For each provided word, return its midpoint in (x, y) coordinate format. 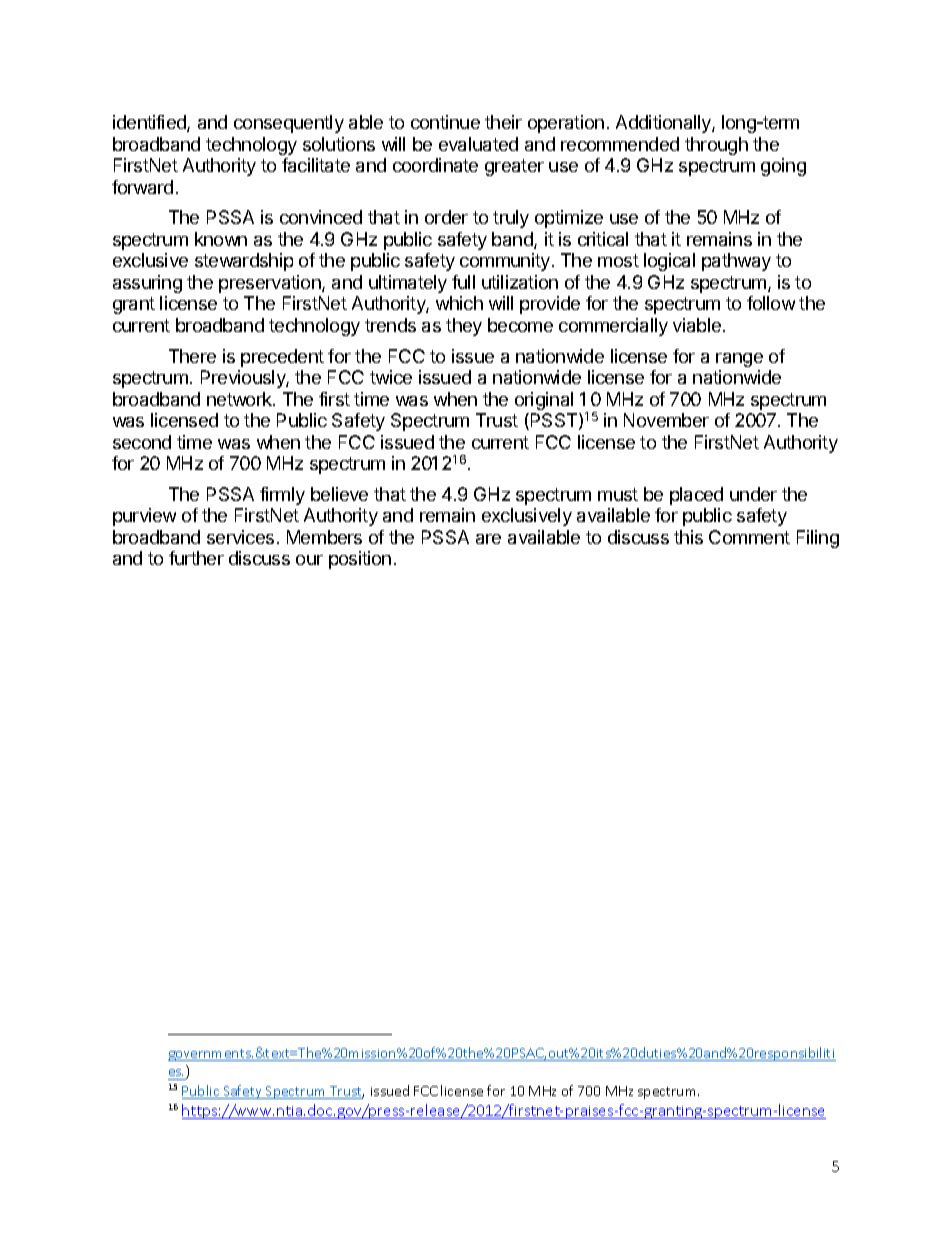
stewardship (244, 262)
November (666, 420)
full (463, 282)
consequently (289, 124)
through (716, 146)
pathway (736, 262)
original (544, 401)
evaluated (478, 144)
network (240, 399)
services (240, 537)
